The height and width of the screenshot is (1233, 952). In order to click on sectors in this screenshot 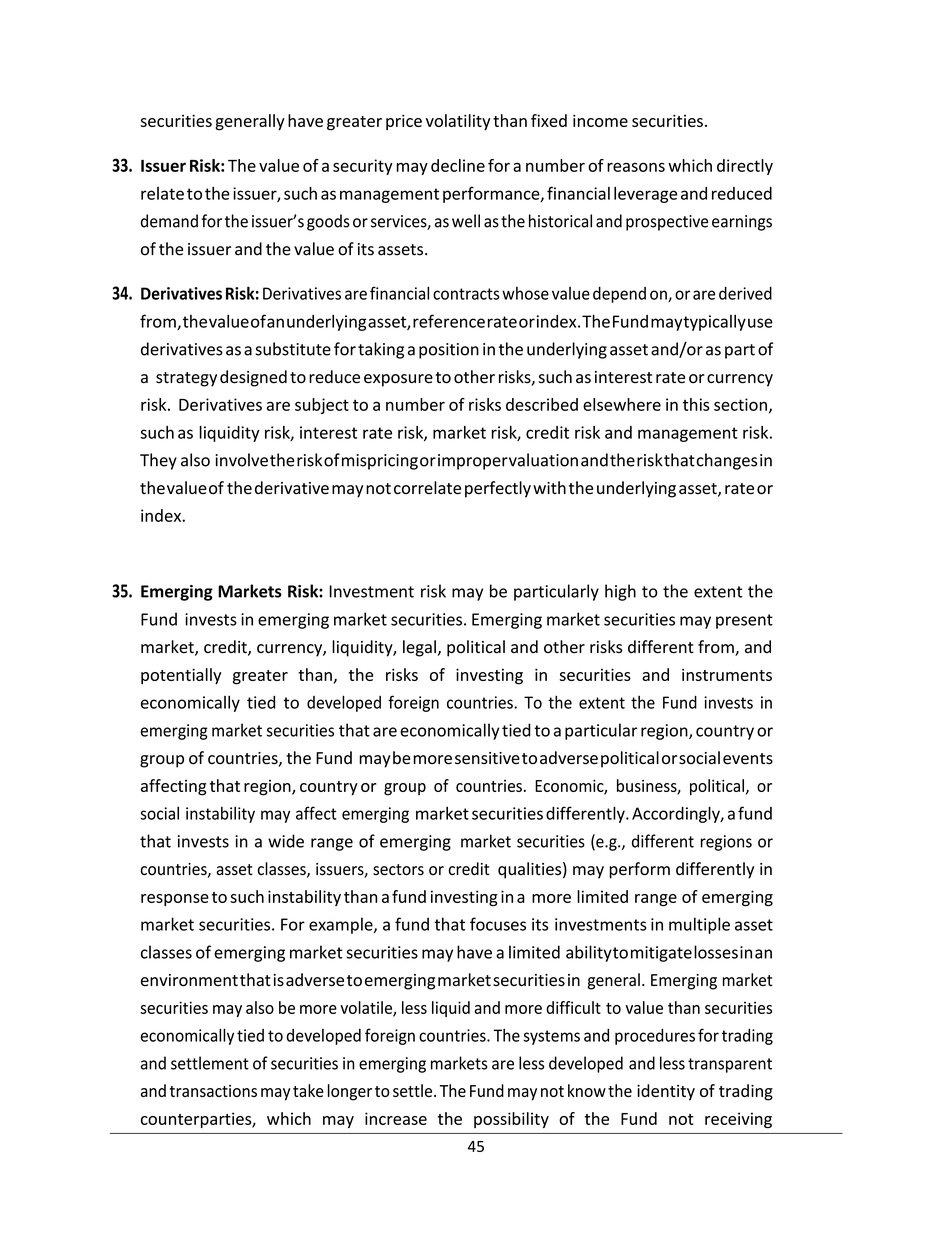, I will do `click(398, 870)`.
